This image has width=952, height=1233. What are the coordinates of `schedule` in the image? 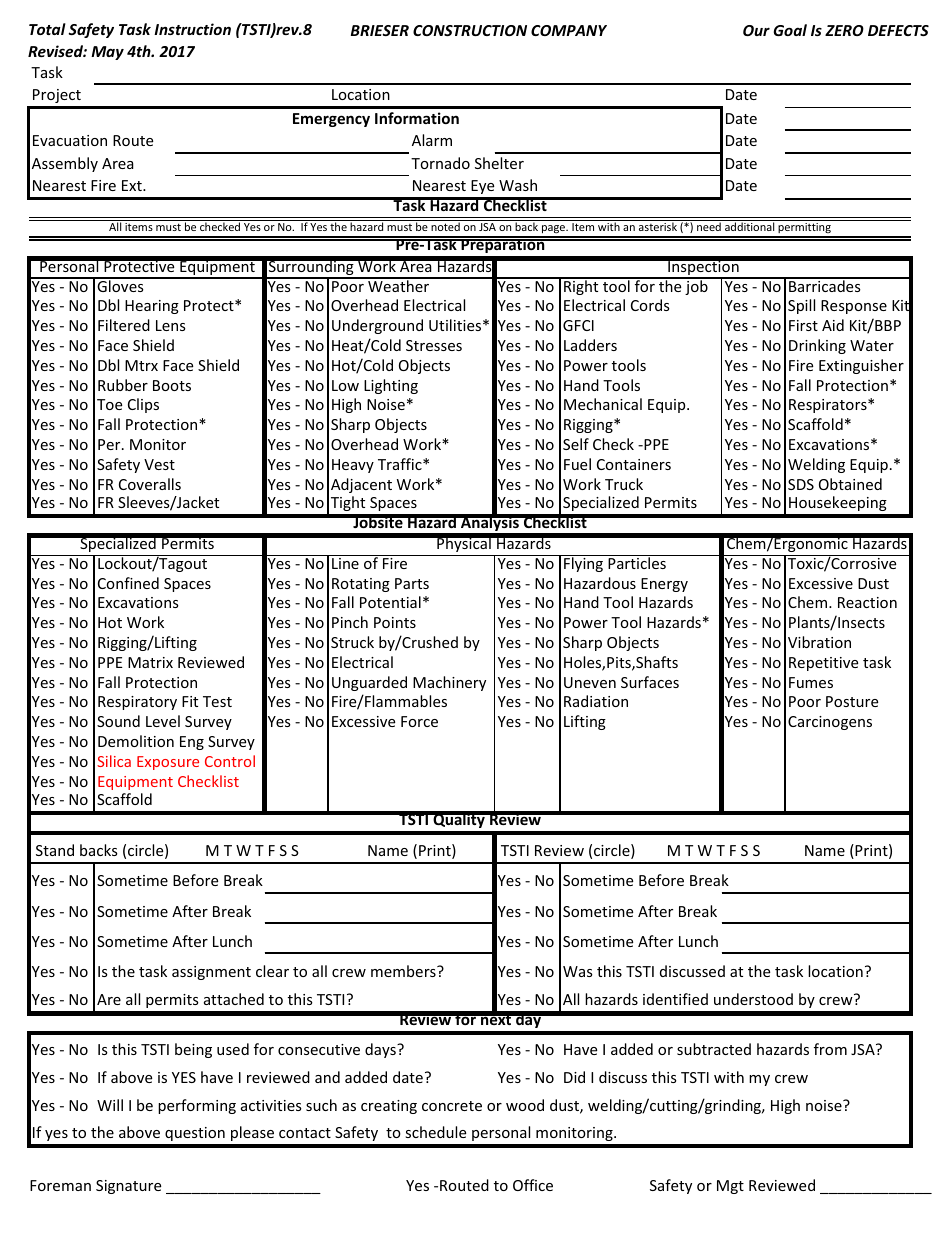 It's located at (435, 1132).
